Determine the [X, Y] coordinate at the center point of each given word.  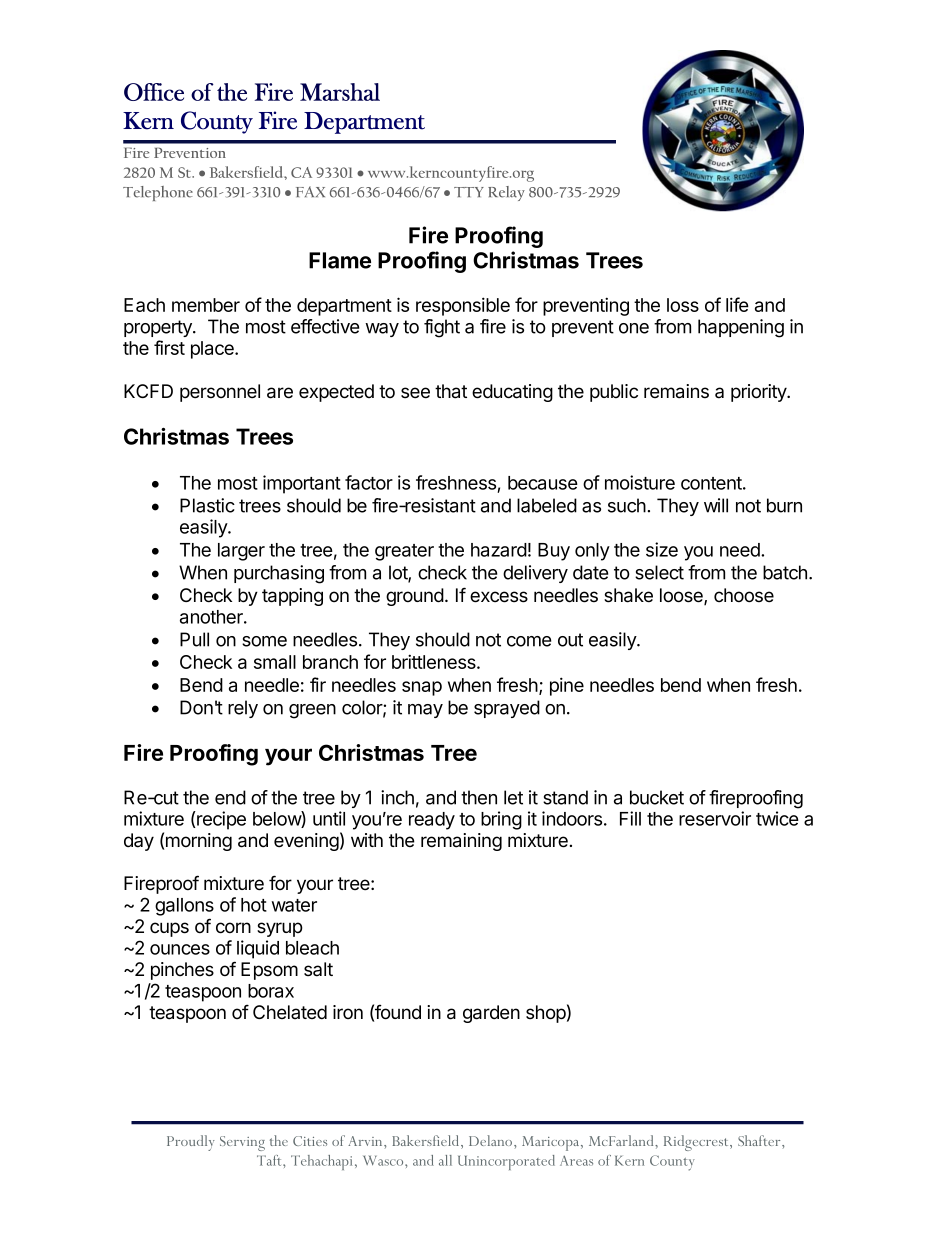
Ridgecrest [697, 1143]
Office [154, 92]
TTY [469, 192]
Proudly [191, 1143]
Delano [492, 1140]
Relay [506, 193]
